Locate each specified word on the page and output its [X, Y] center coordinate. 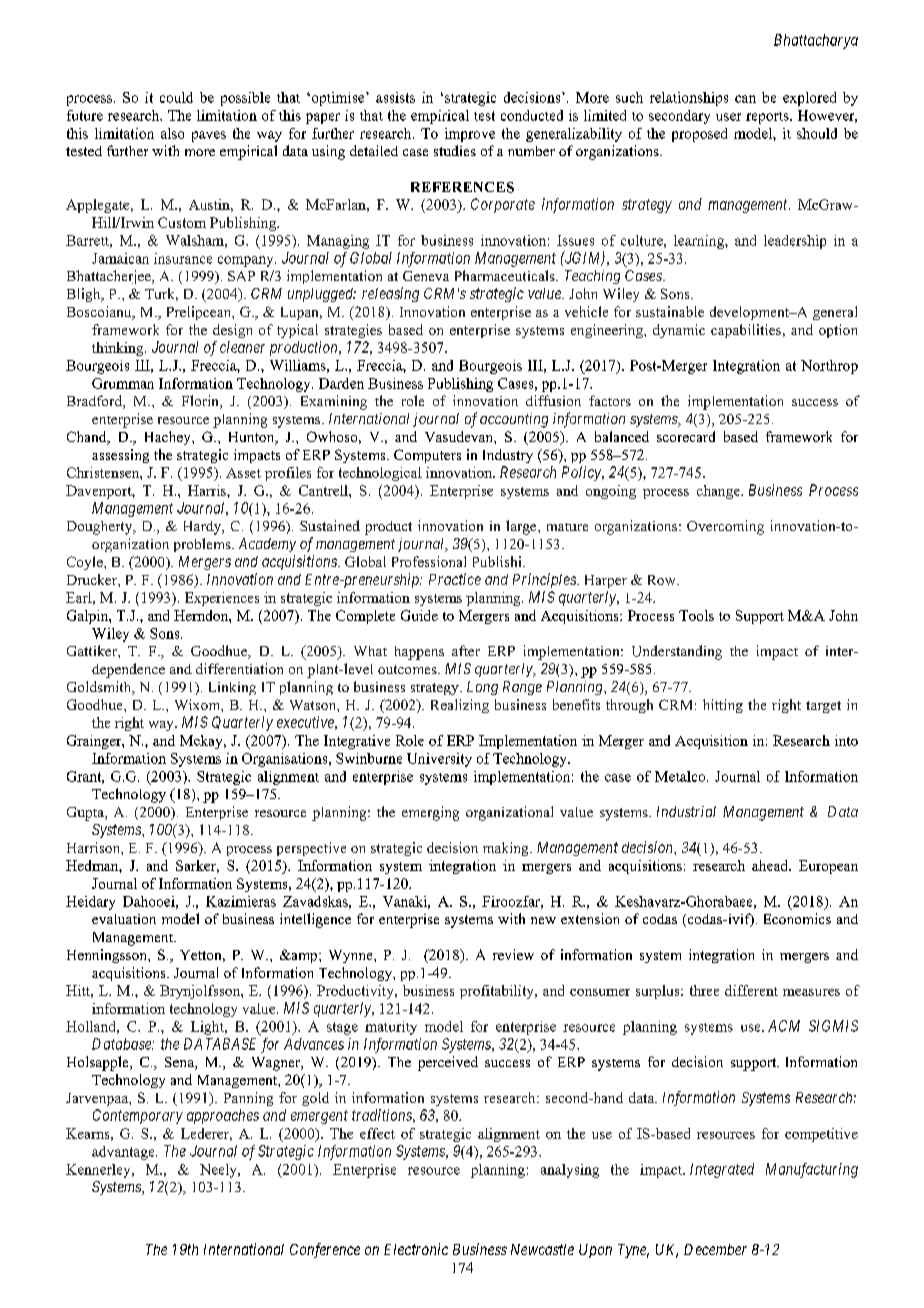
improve [470, 135]
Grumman [123, 383]
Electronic [416, 1249]
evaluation [124, 919]
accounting [514, 420]
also [172, 133]
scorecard [686, 436]
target [823, 707]
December [715, 1249]
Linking [232, 688]
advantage [124, 1153]
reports [768, 118]
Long [482, 688]
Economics [797, 918]
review [513, 954]
